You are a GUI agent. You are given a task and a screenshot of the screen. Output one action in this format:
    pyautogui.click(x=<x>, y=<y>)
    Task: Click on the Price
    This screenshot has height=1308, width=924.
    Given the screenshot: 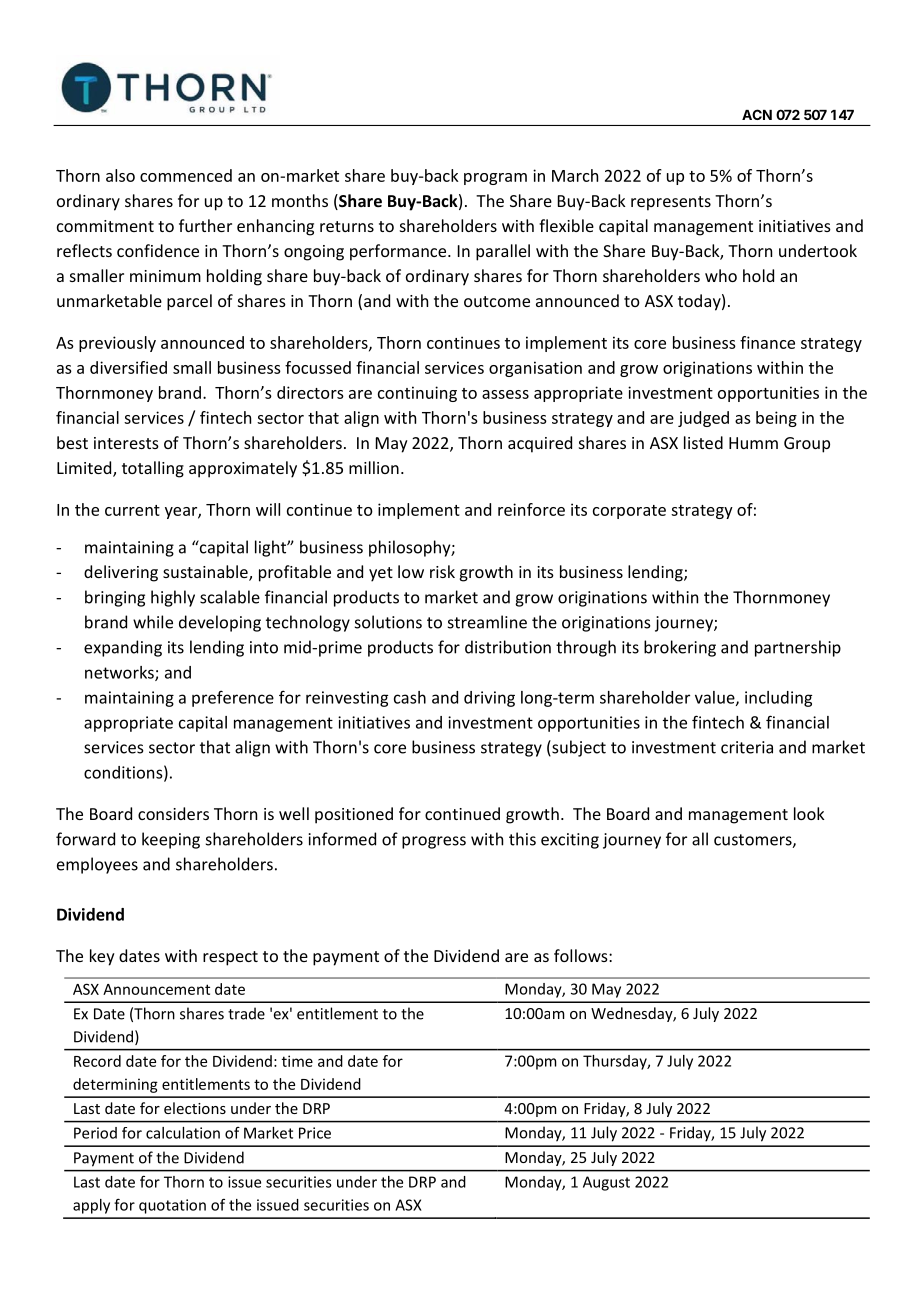 What is the action you would take?
    pyautogui.click(x=315, y=1133)
